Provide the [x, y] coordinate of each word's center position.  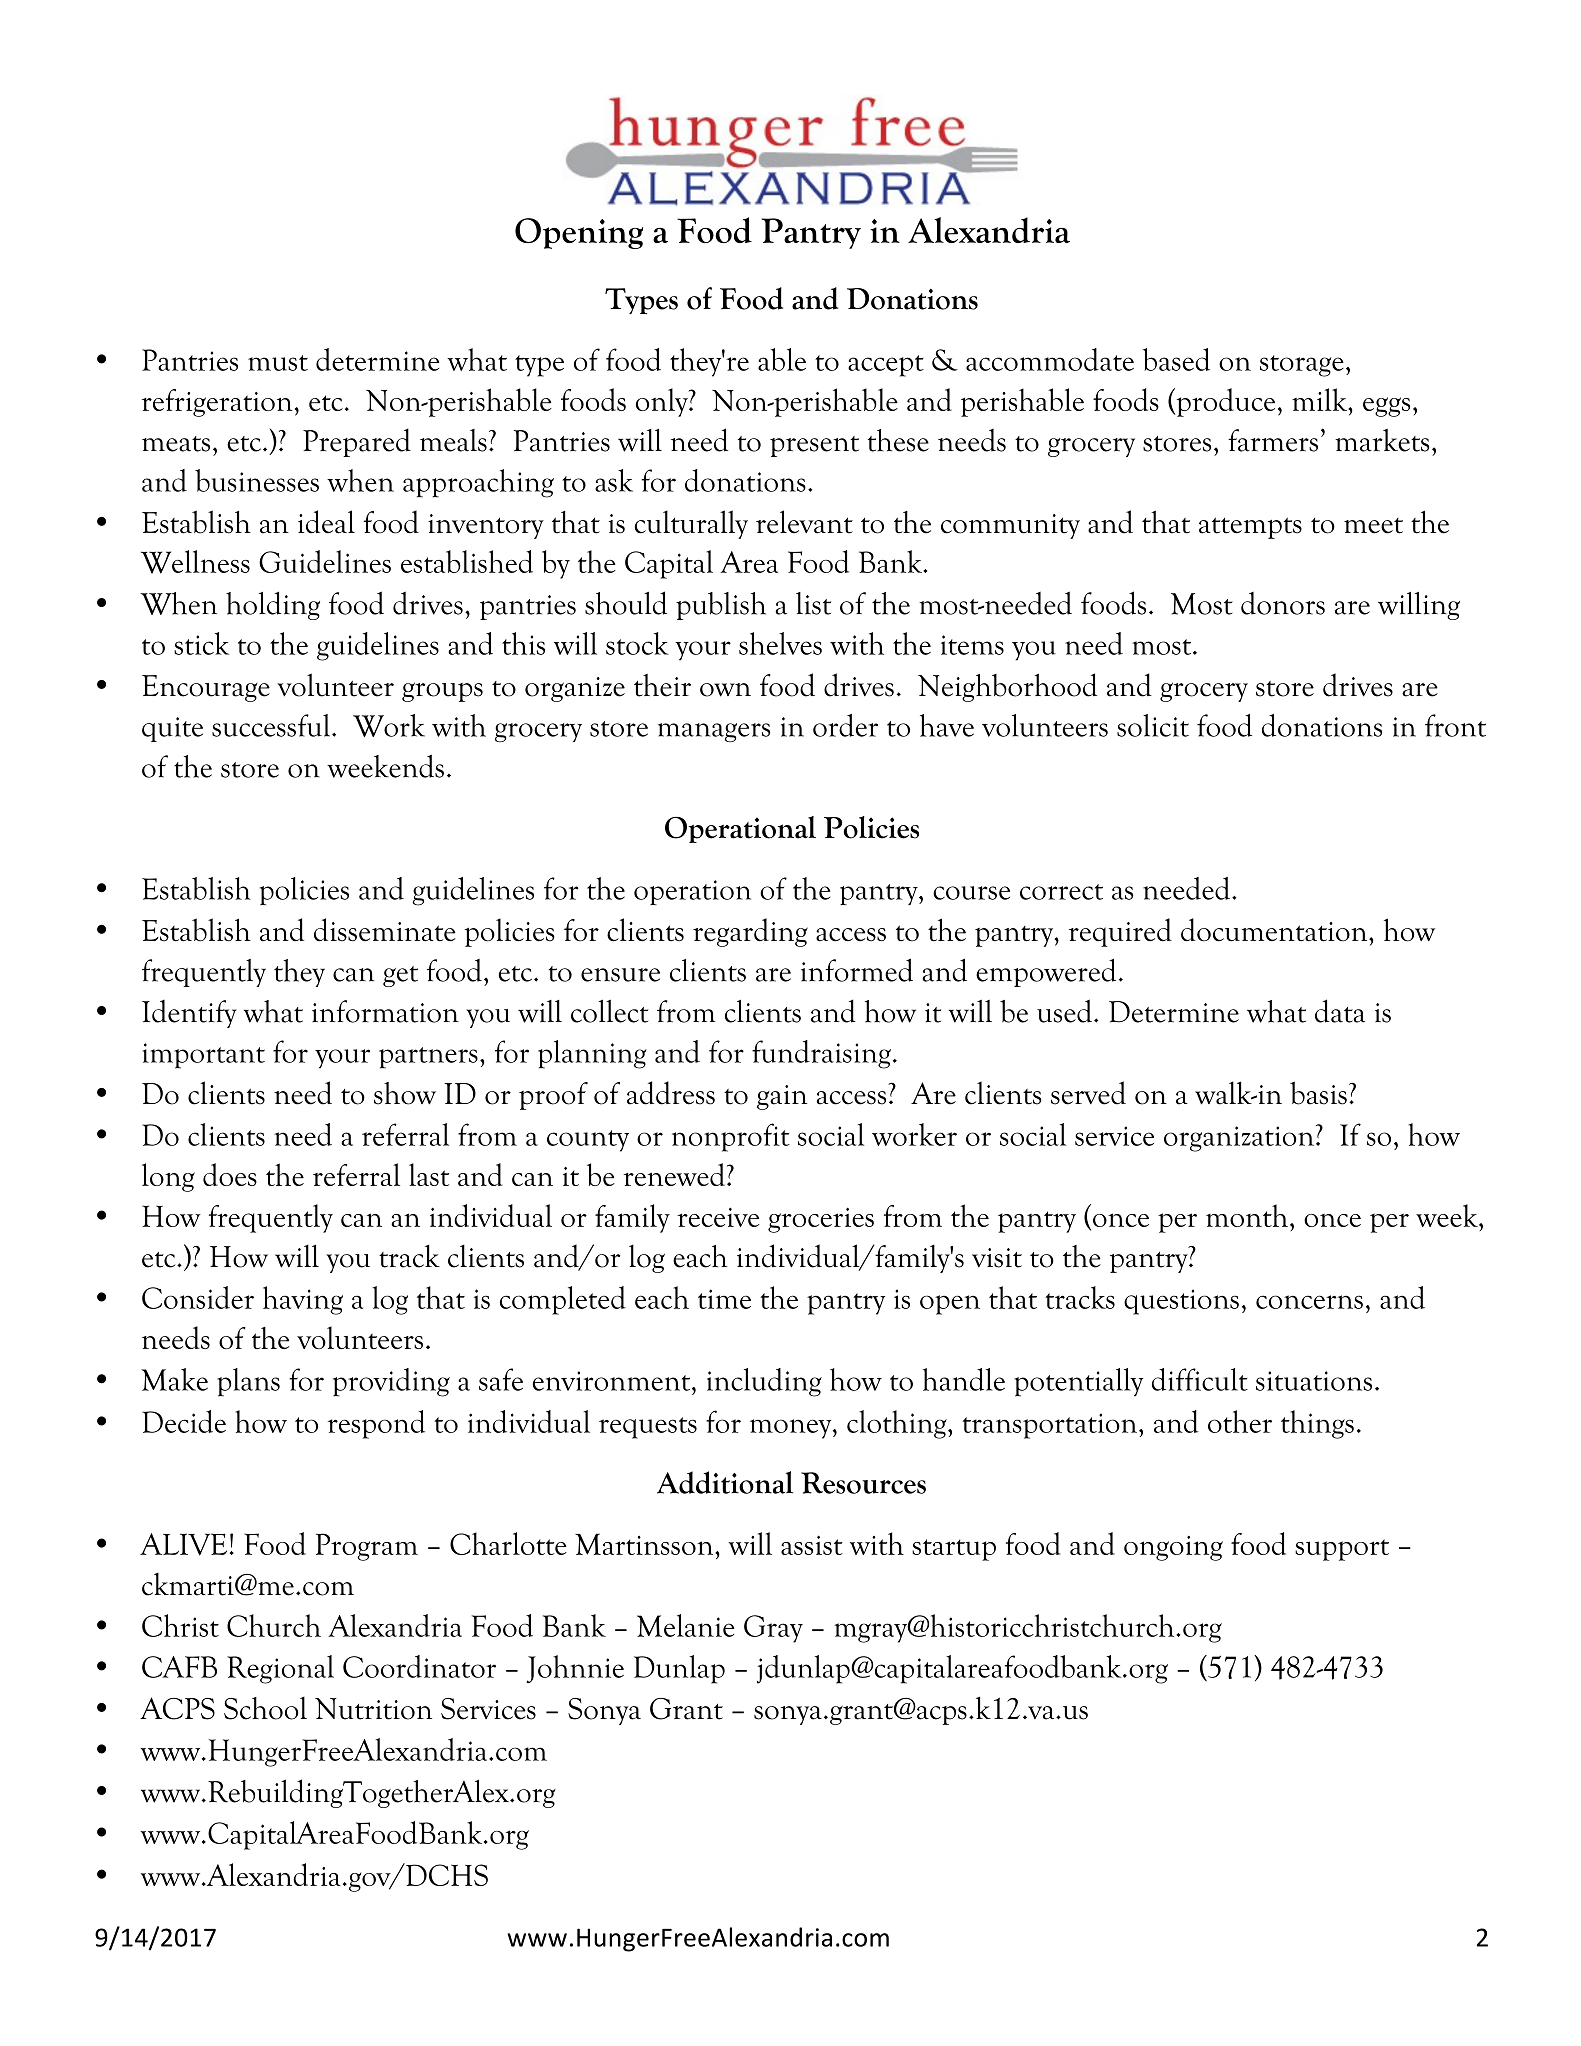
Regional [280, 1669]
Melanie [685, 1625]
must [278, 363]
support [1342, 1550]
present [814, 446]
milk [1321, 399]
